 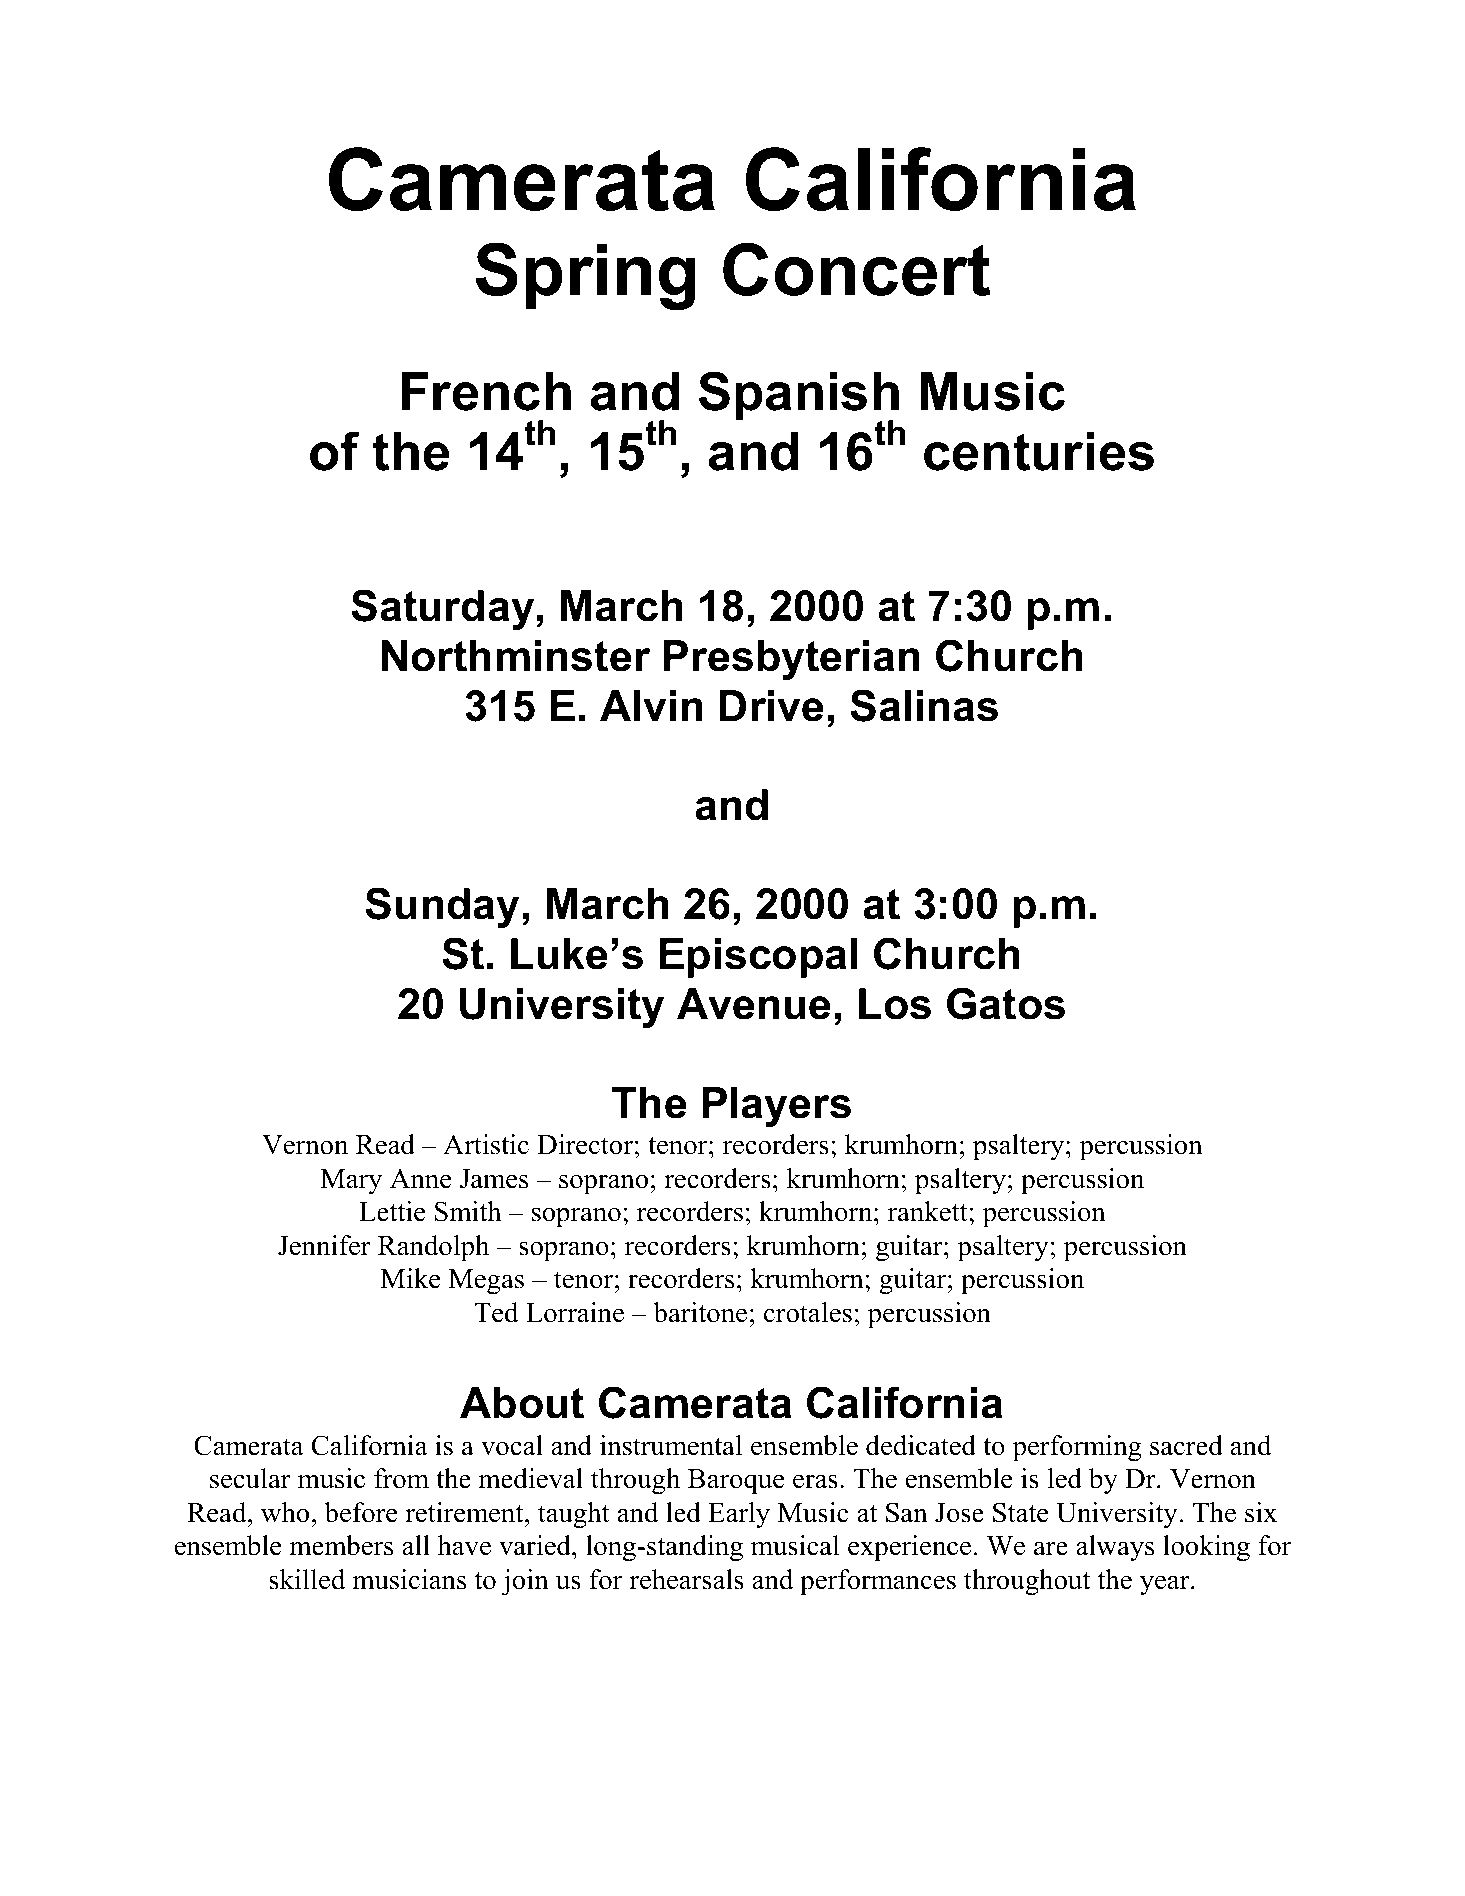 What do you see at coordinates (739, 1515) in the page?
I see `Early` at bounding box center [739, 1515].
